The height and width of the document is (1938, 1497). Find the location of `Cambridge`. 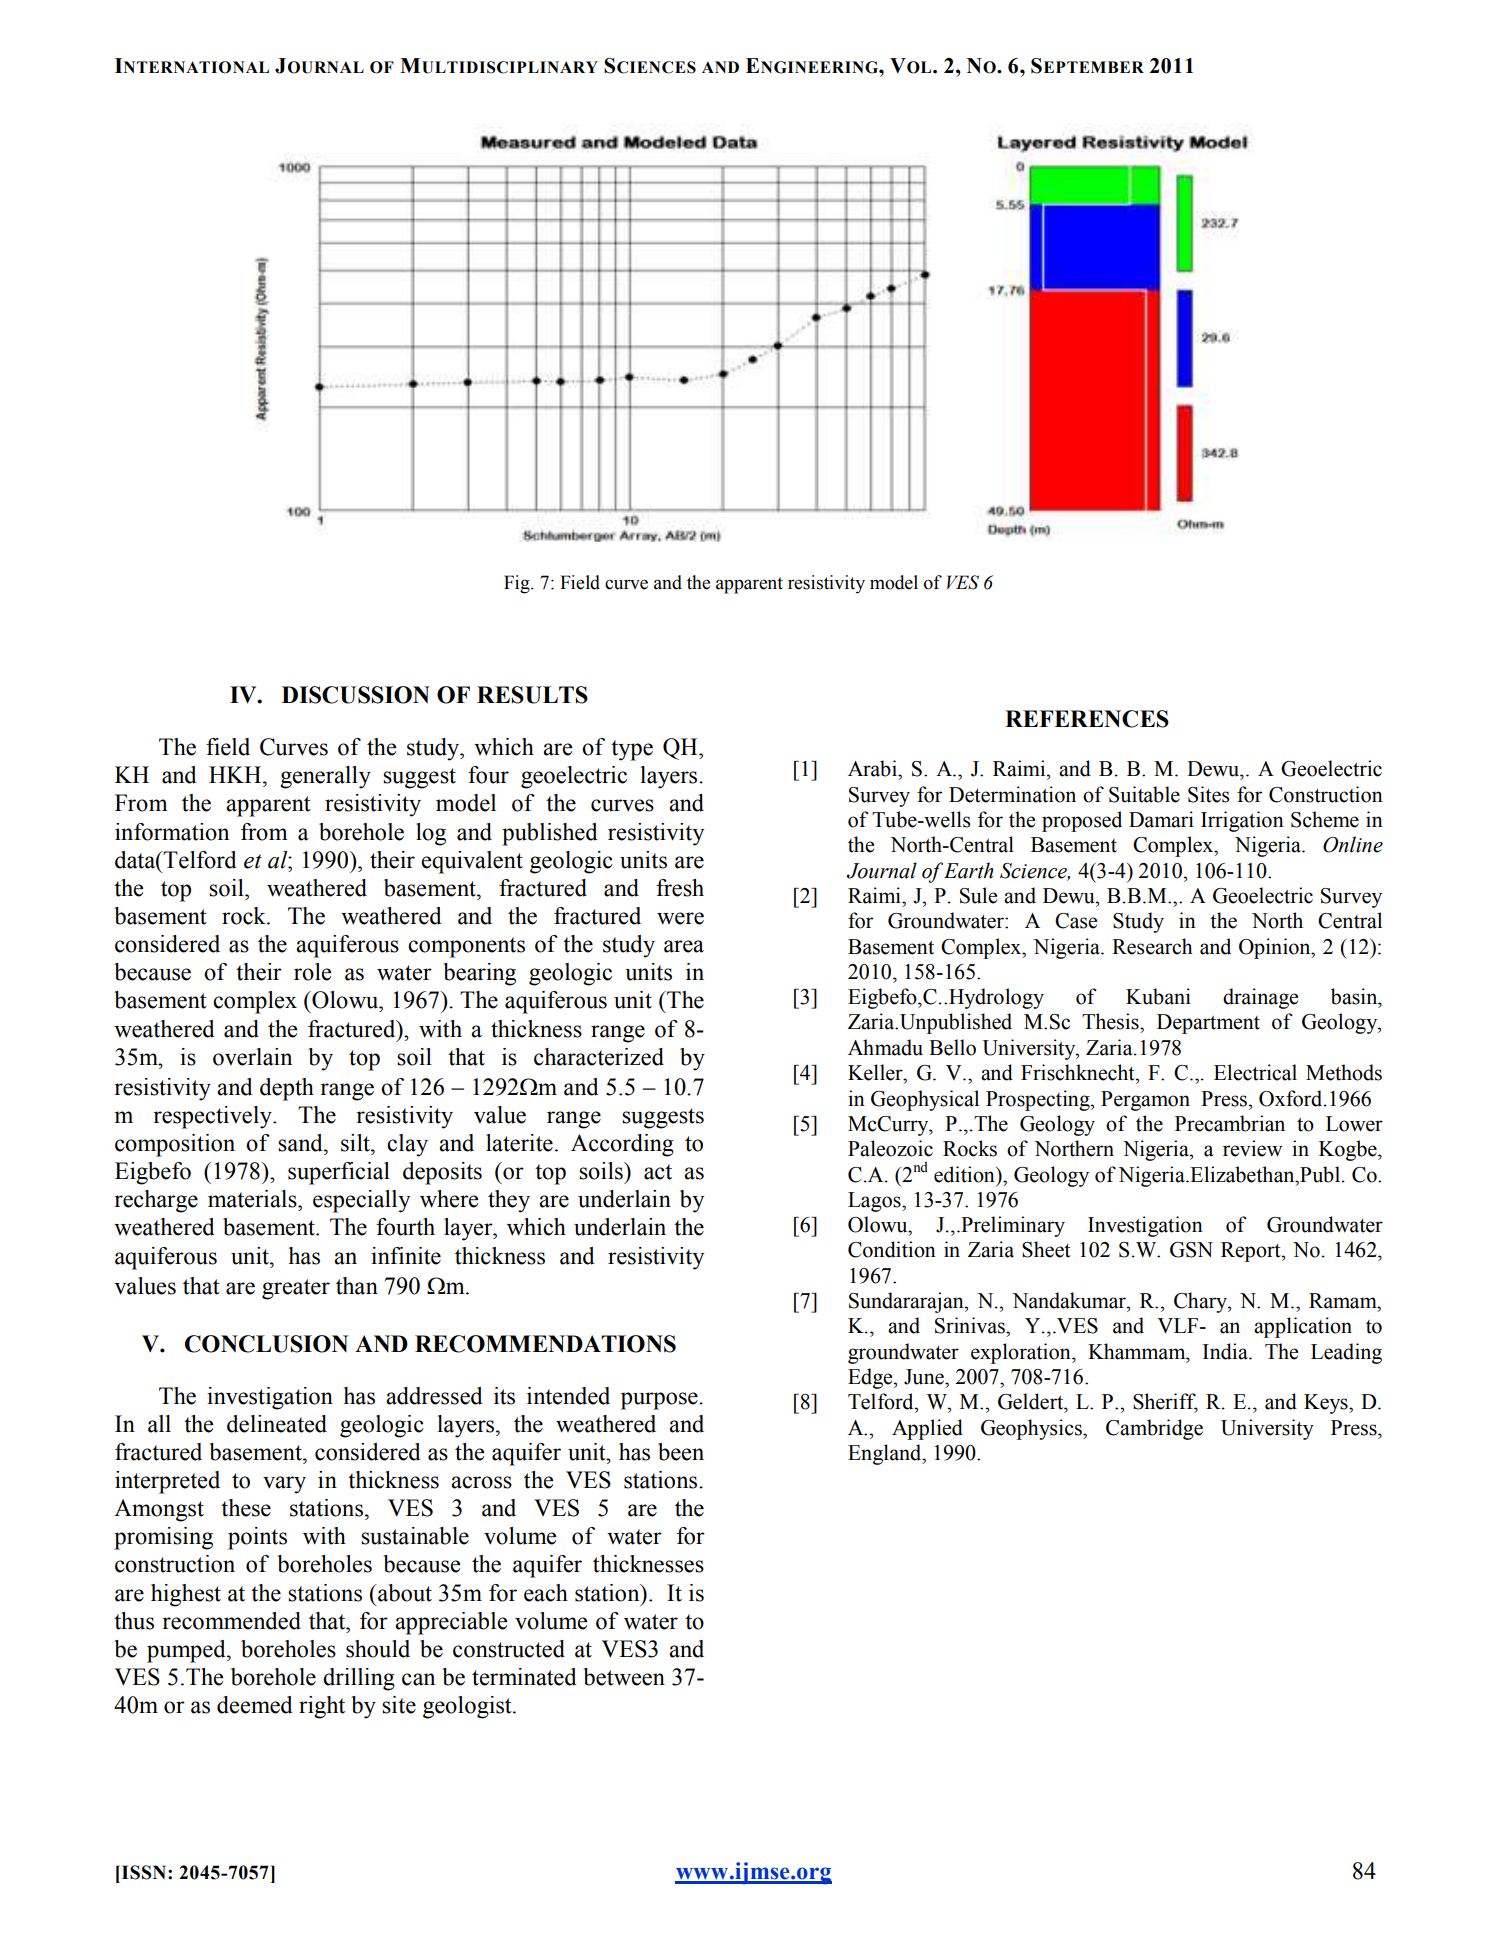

Cambridge is located at coordinates (1154, 1429).
